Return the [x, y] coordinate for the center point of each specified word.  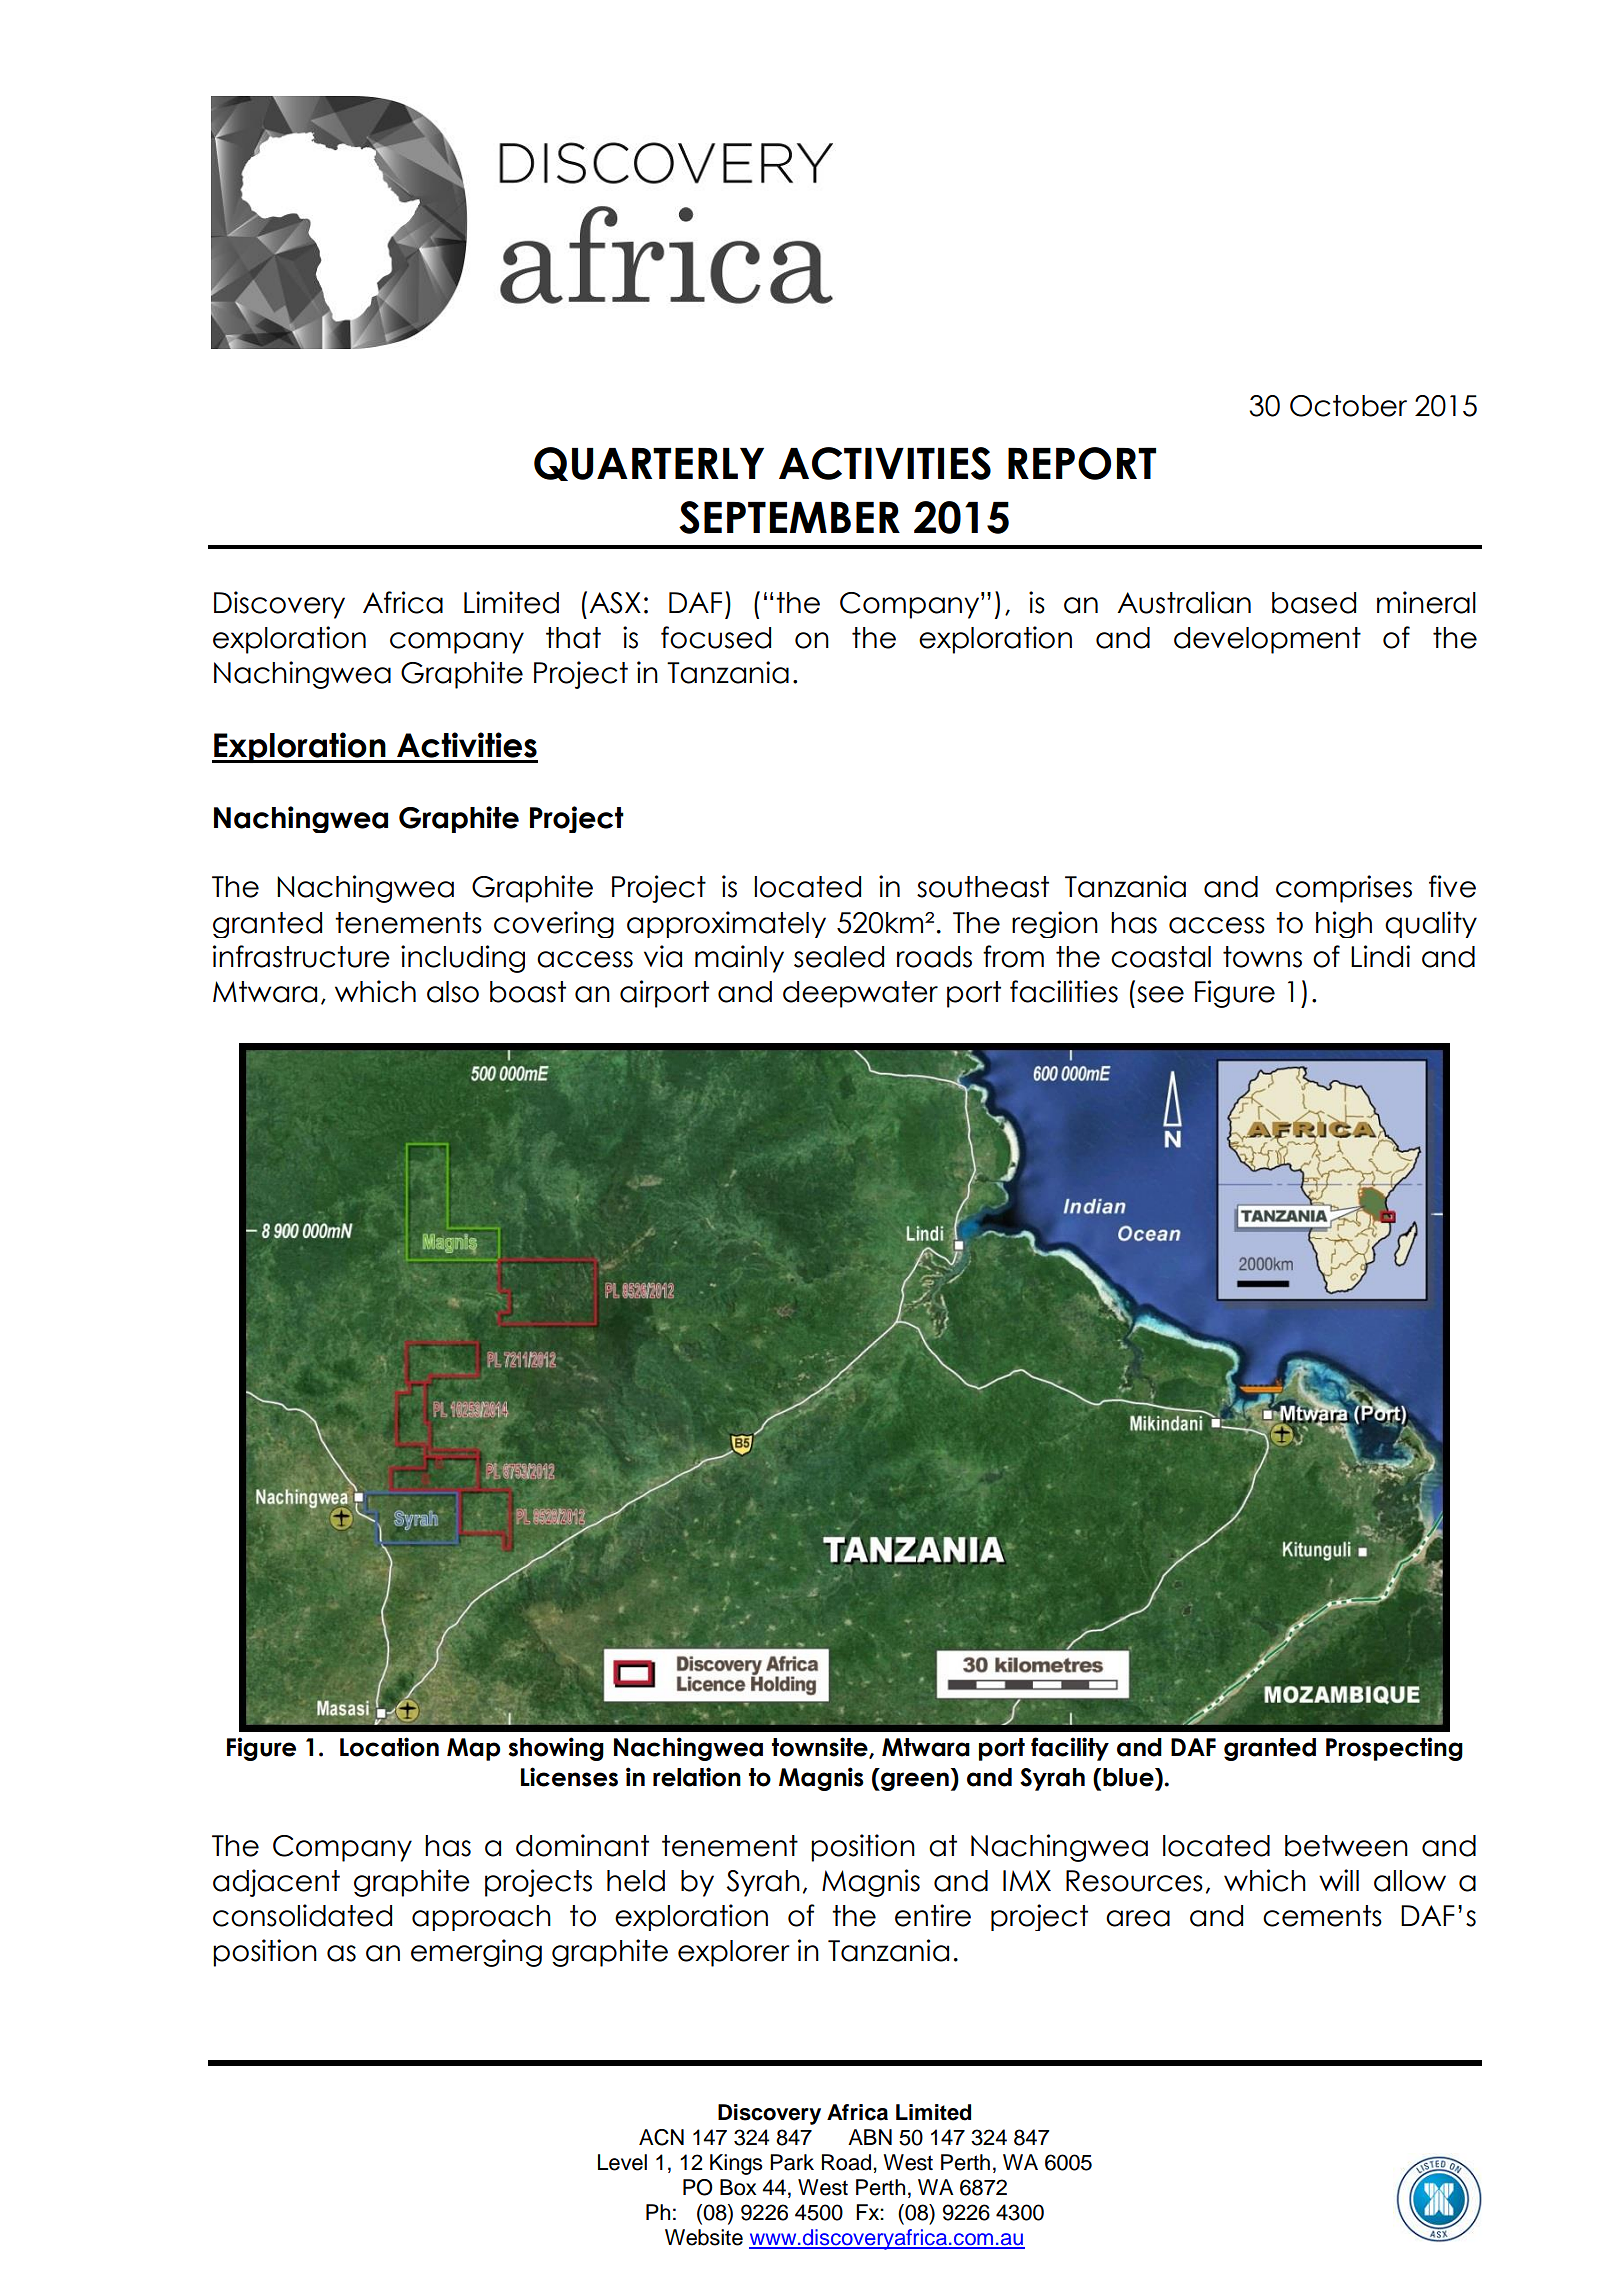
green [914, 1781]
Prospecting [1394, 1749]
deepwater [860, 994]
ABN [870, 2137]
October [1348, 406]
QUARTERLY [649, 464]
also [453, 992]
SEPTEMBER [789, 517]
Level [622, 2162]
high [1344, 924]
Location [389, 1747]
